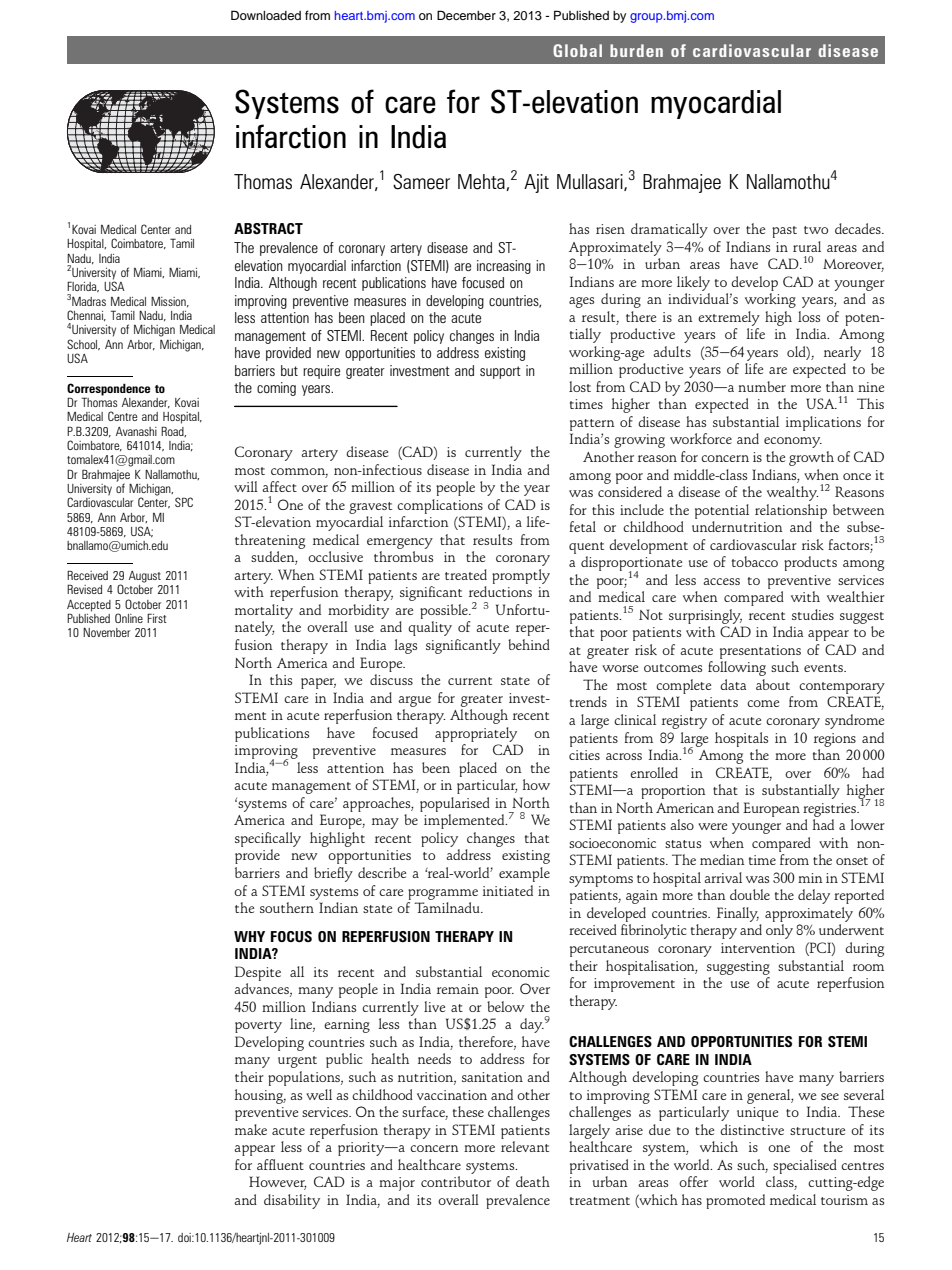 The height and width of the image is (1270, 952). I want to click on December, so click(466, 15).
